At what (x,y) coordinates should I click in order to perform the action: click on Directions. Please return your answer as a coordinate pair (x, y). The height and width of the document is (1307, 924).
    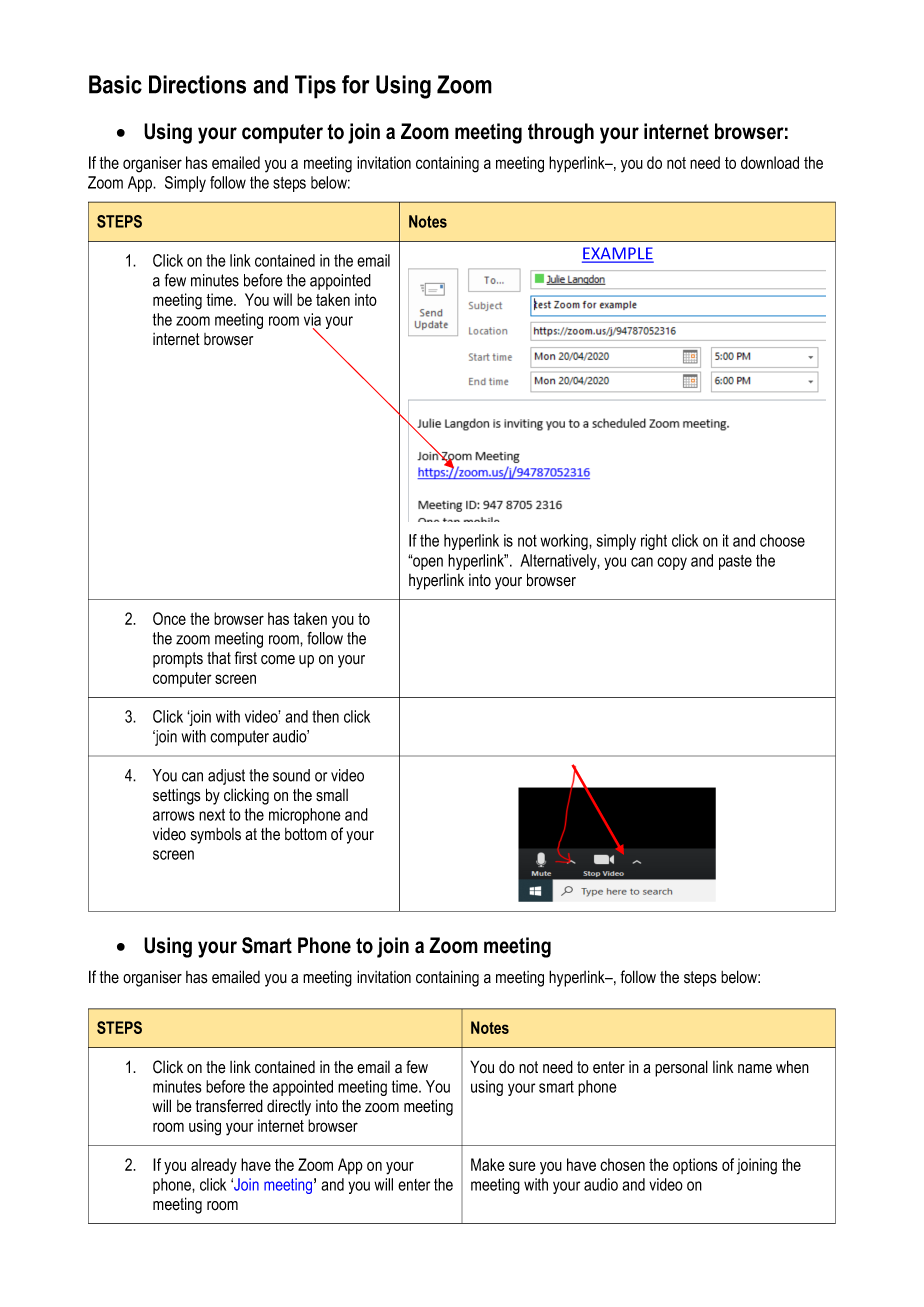
    Looking at the image, I should click on (197, 84).
